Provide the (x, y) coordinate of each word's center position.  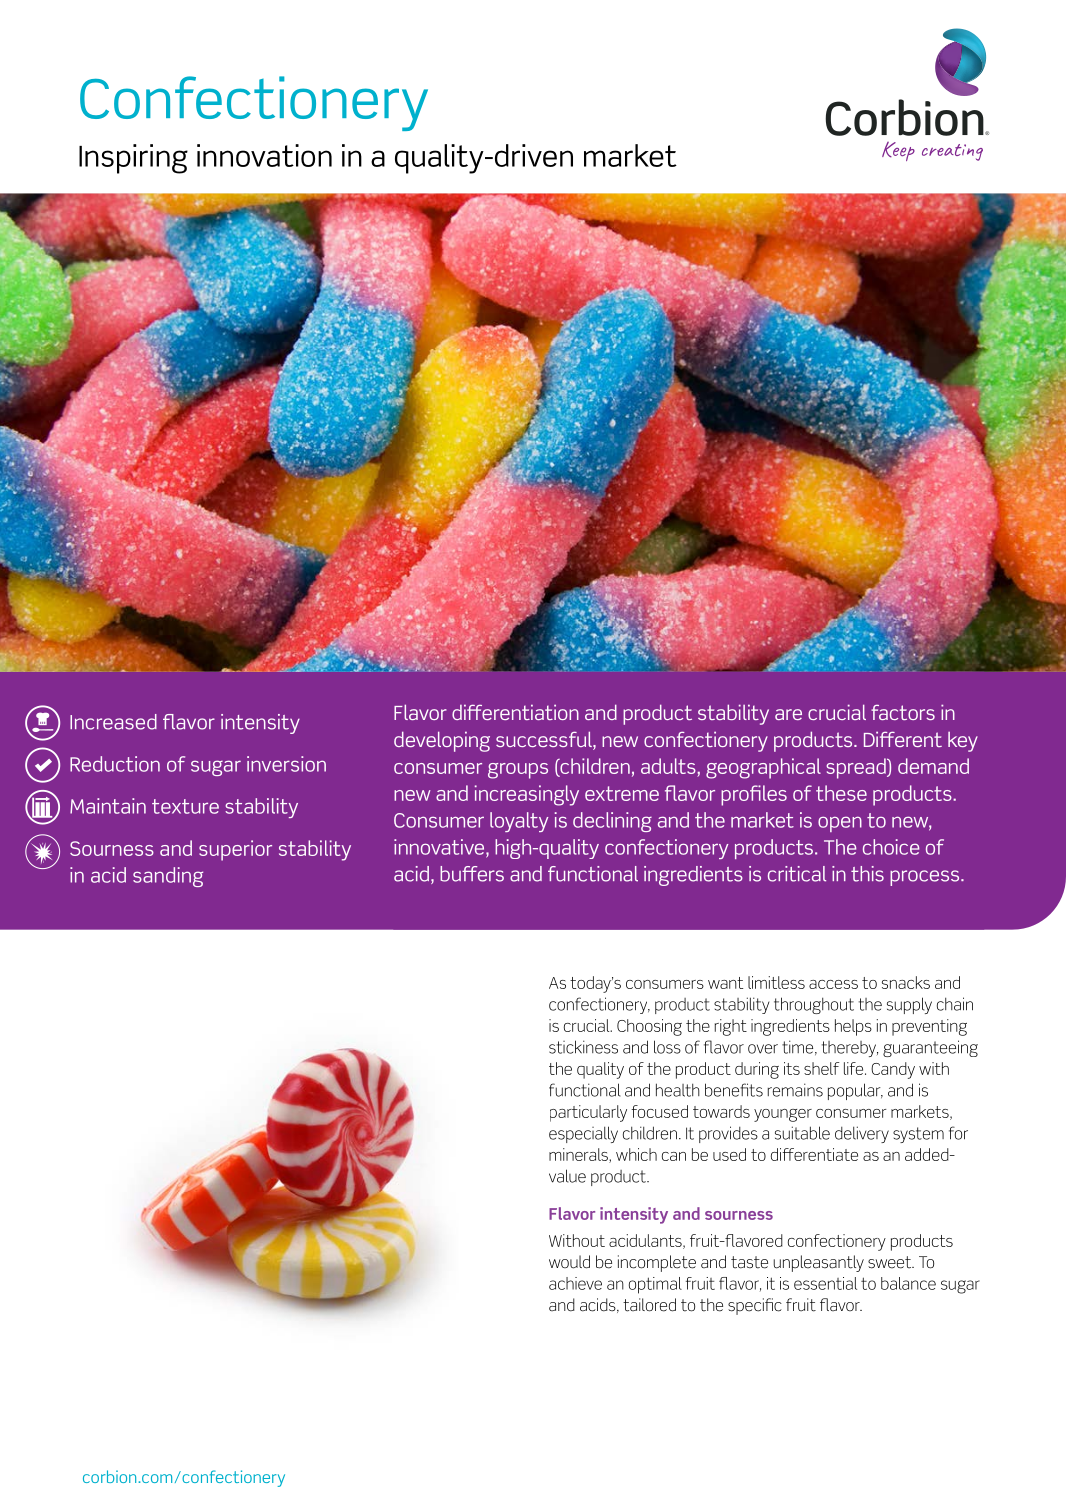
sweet (891, 1262)
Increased (113, 722)
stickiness (583, 1047)
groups (518, 771)
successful (545, 740)
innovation (264, 155)
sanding (168, 877)
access (833, 984)
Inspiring (133, 159)
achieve (575, 1283)
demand (933, 766)
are (788, 714)
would (569, 1262)
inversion (286, 764)
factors (903, 712)
